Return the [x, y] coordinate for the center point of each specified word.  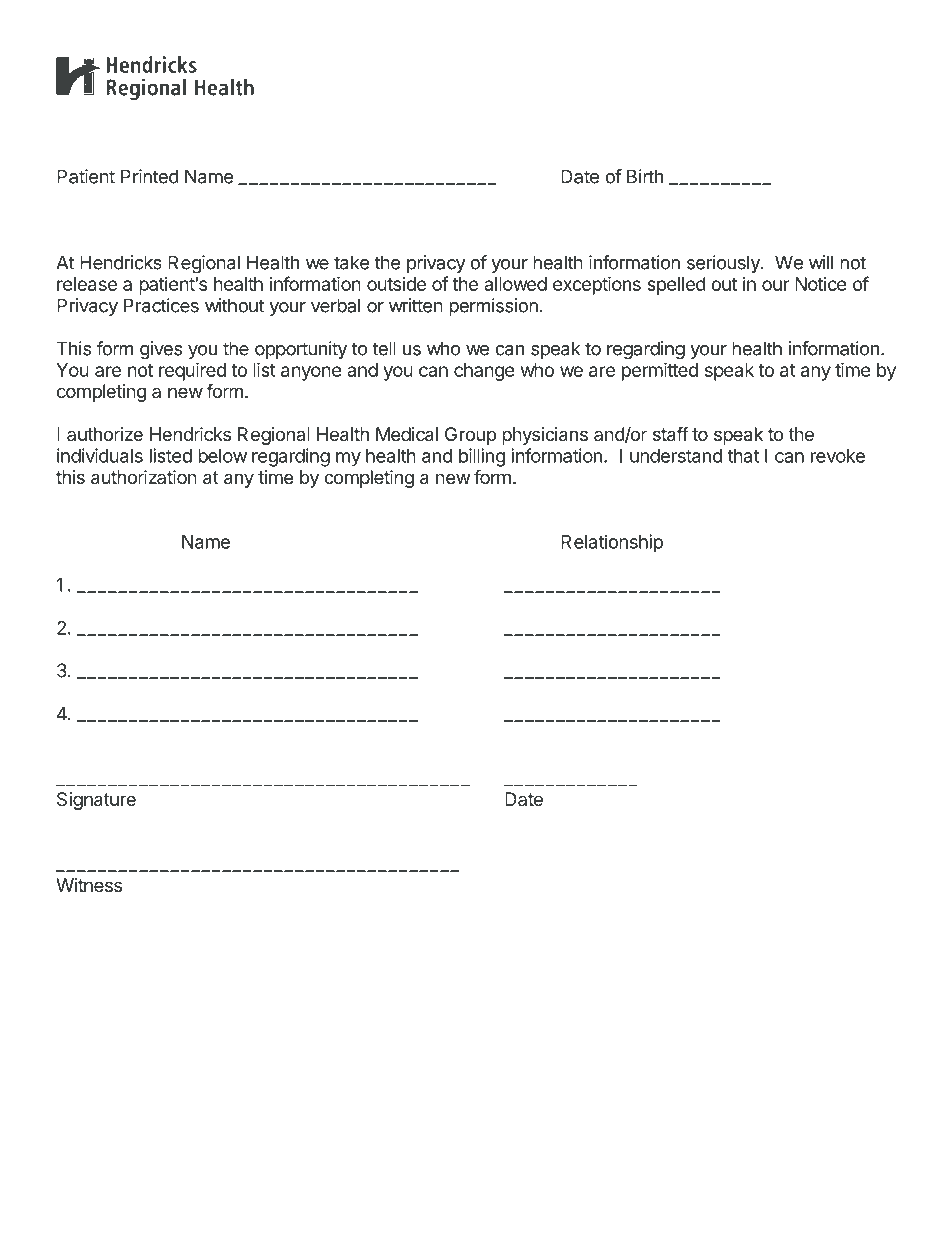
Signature [96, 801]
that [743, 456]
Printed [150, 176]
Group [470, 436]
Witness [89, 885]
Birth [645, 176]
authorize [105, 434]
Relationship [612, 543]
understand [676, 456]
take [351, 262]
